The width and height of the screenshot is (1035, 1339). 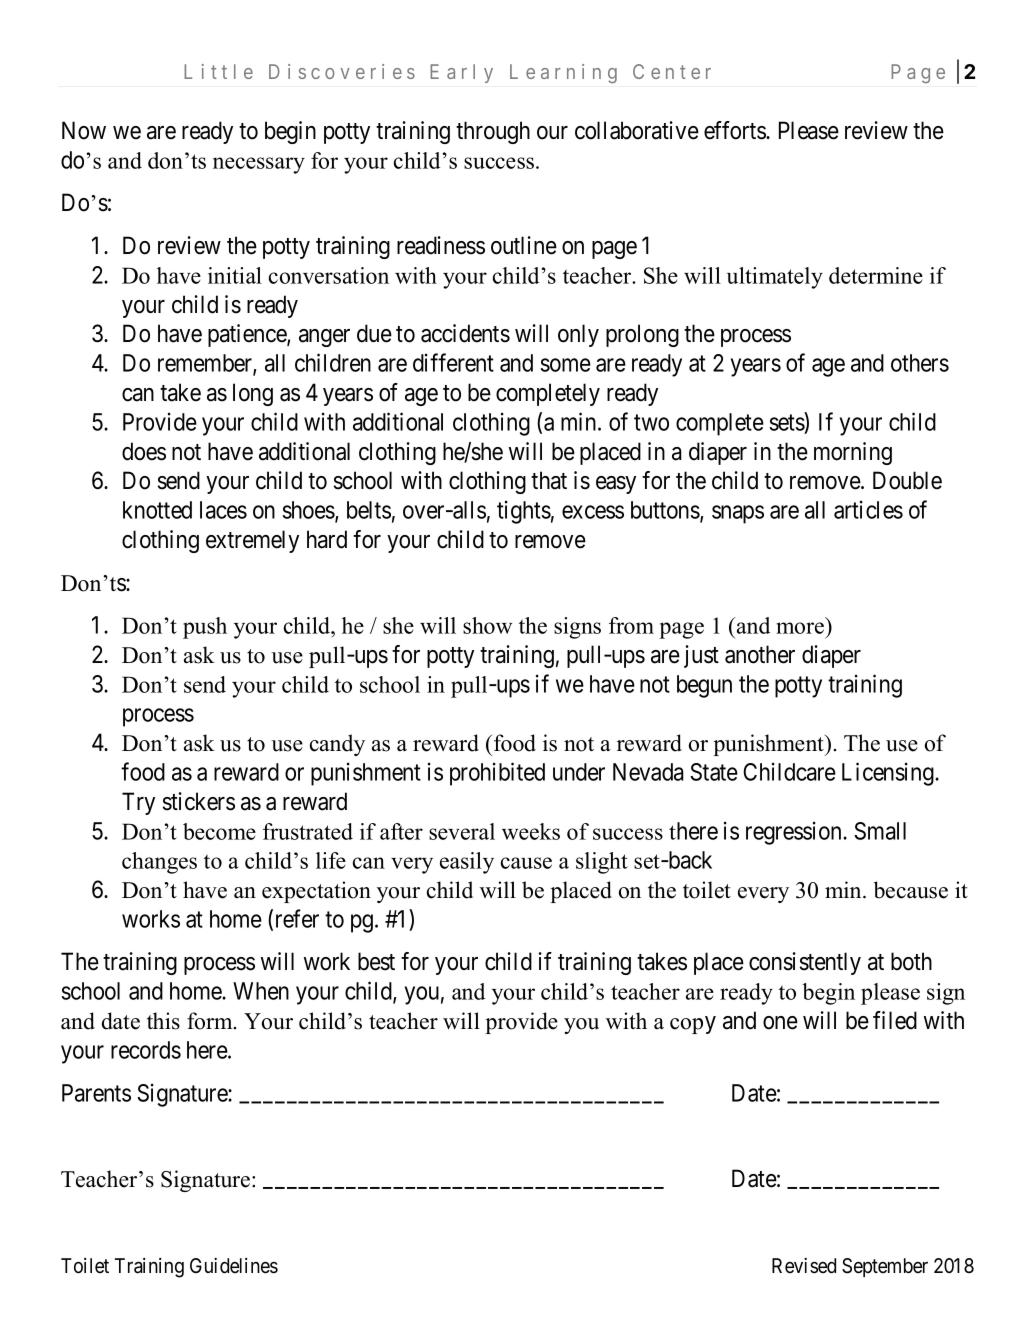 I want to click on efforts, so click(x=735, y=130).
